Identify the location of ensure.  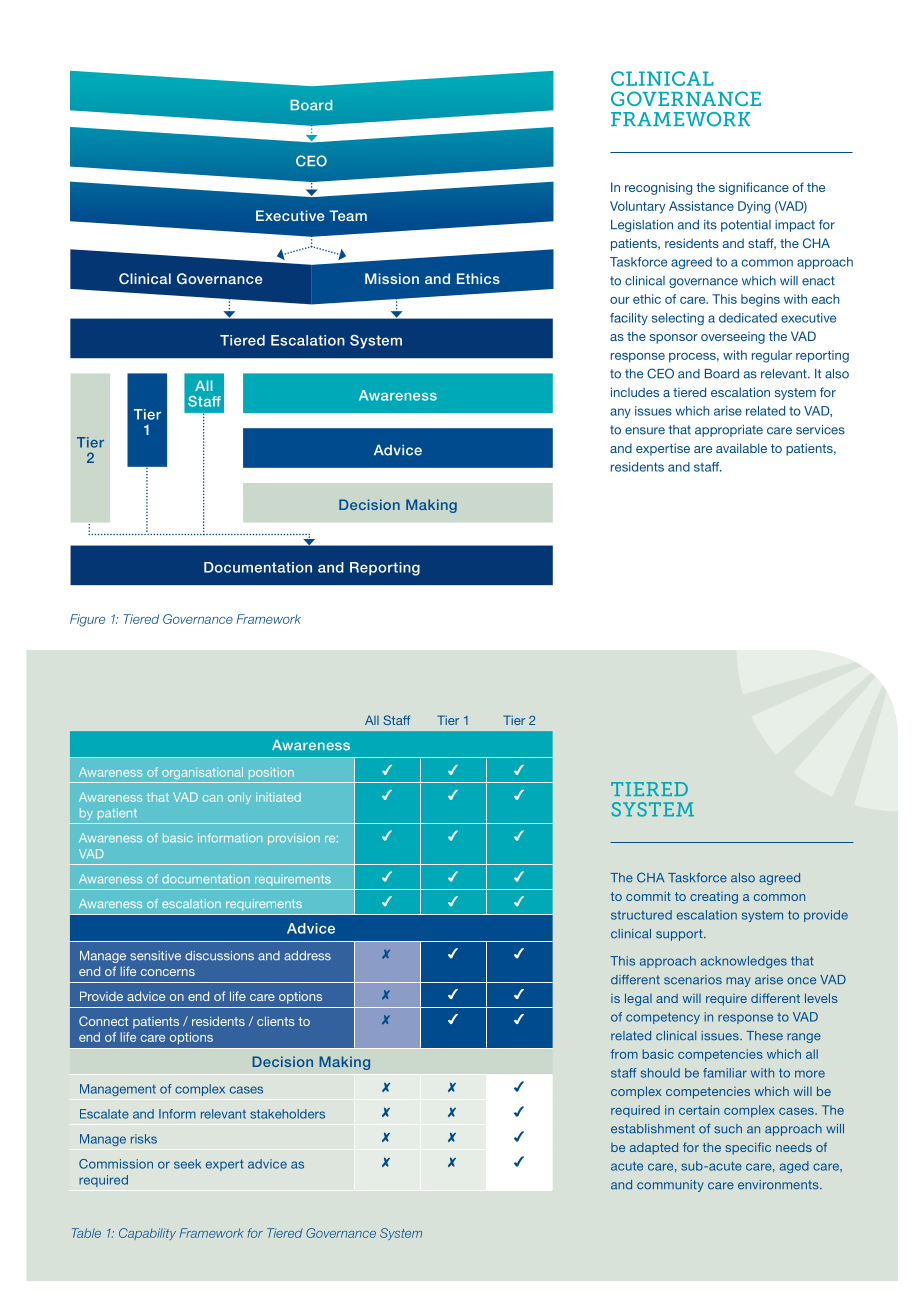
(645, 431).
